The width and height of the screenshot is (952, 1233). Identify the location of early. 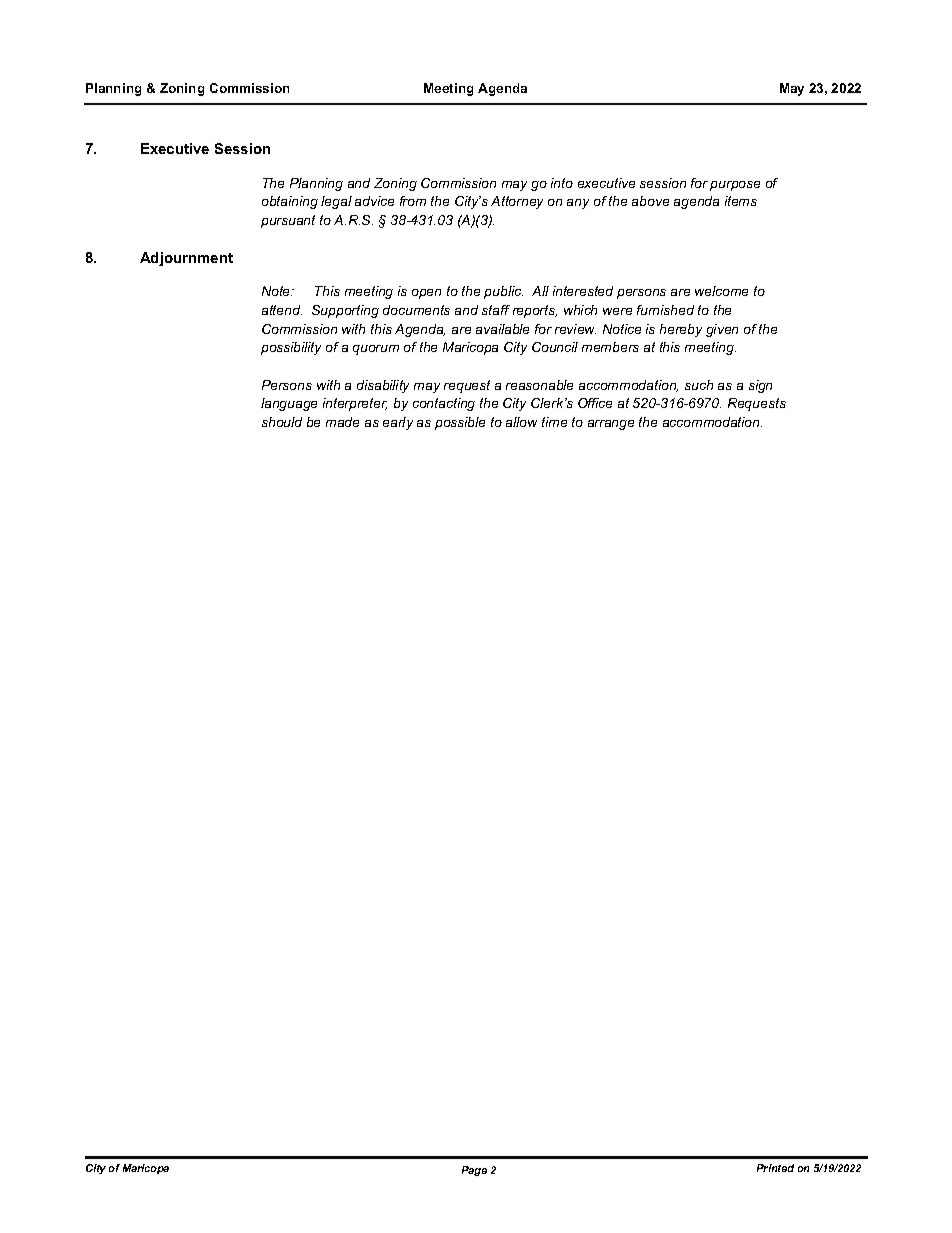
(398, 423).
